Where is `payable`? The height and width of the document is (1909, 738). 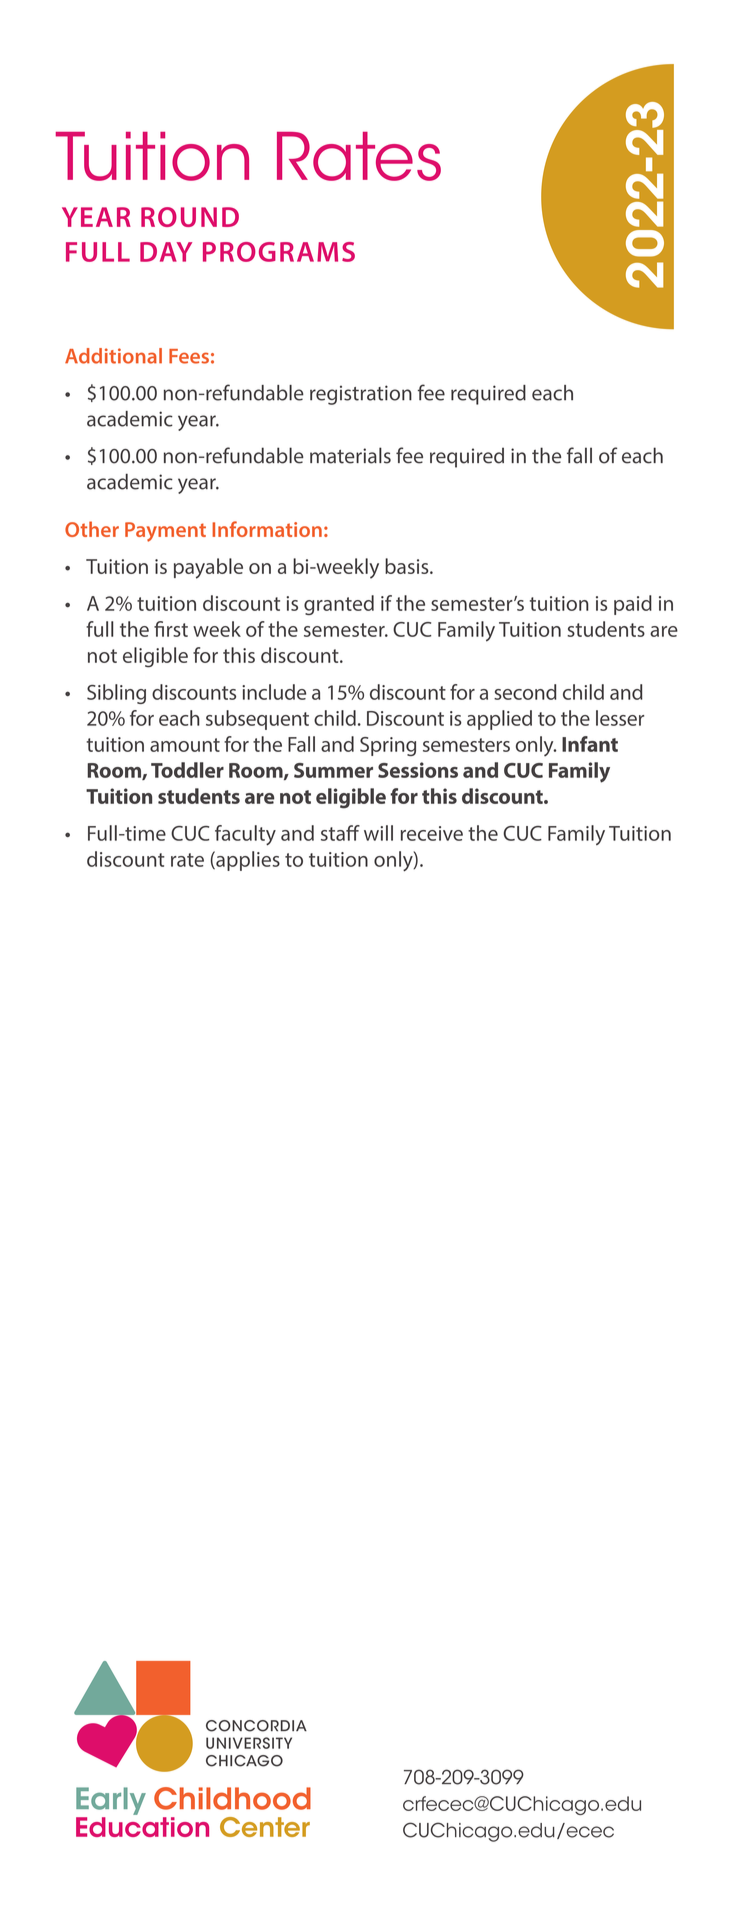 payable is located at coordinates (208, 568).
